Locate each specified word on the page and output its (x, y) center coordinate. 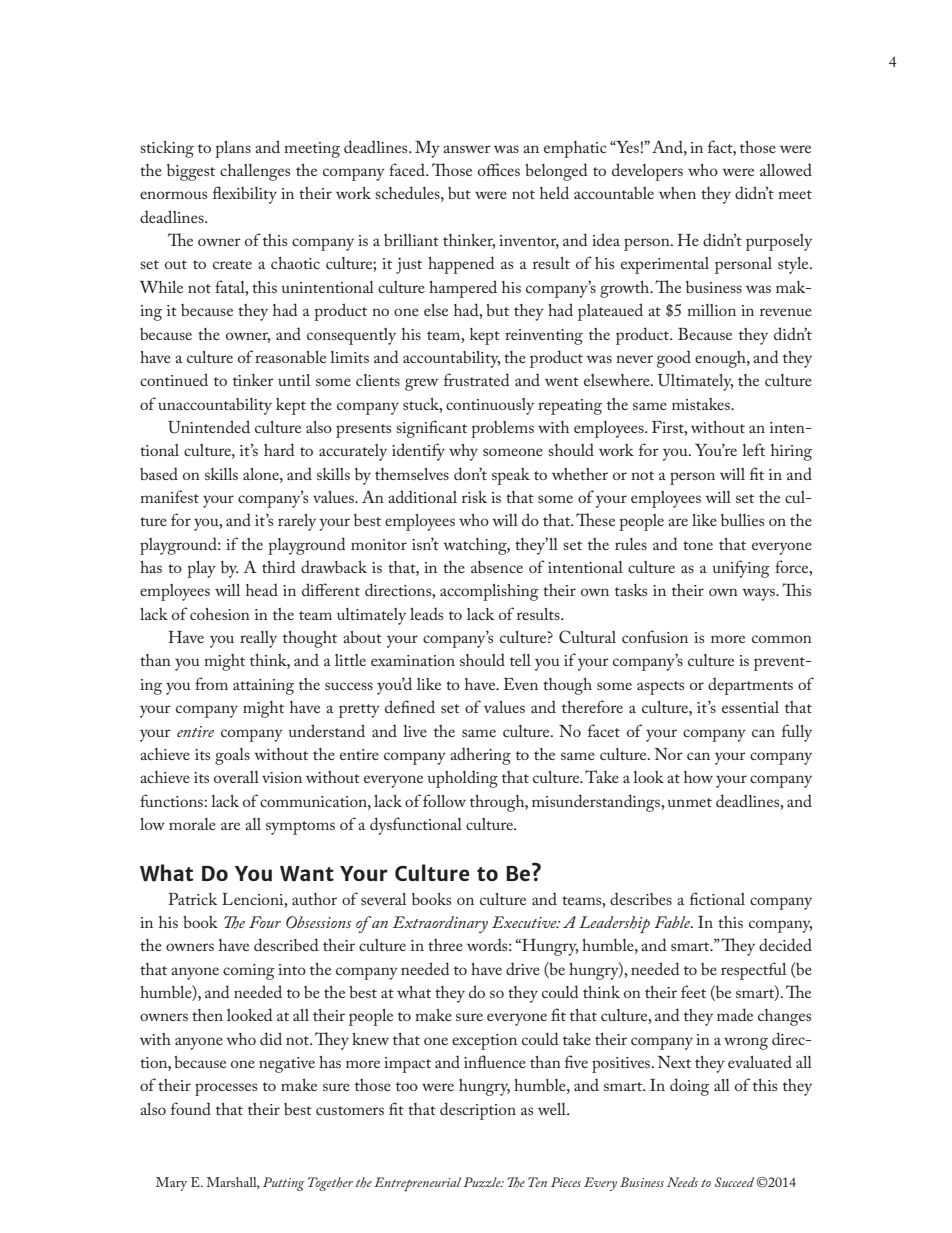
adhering (480, 756)
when (677, 193)
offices (499, 169)
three (445, 945)
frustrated (477, 379)
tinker (253, 380)
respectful (753, 971)
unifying (741, 569)
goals (232, 756)
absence (497, 567)
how (698, 777)
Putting (283, 1184)
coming (249, 972)
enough (721, 359)
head (262, 589)
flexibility (245, 195)
